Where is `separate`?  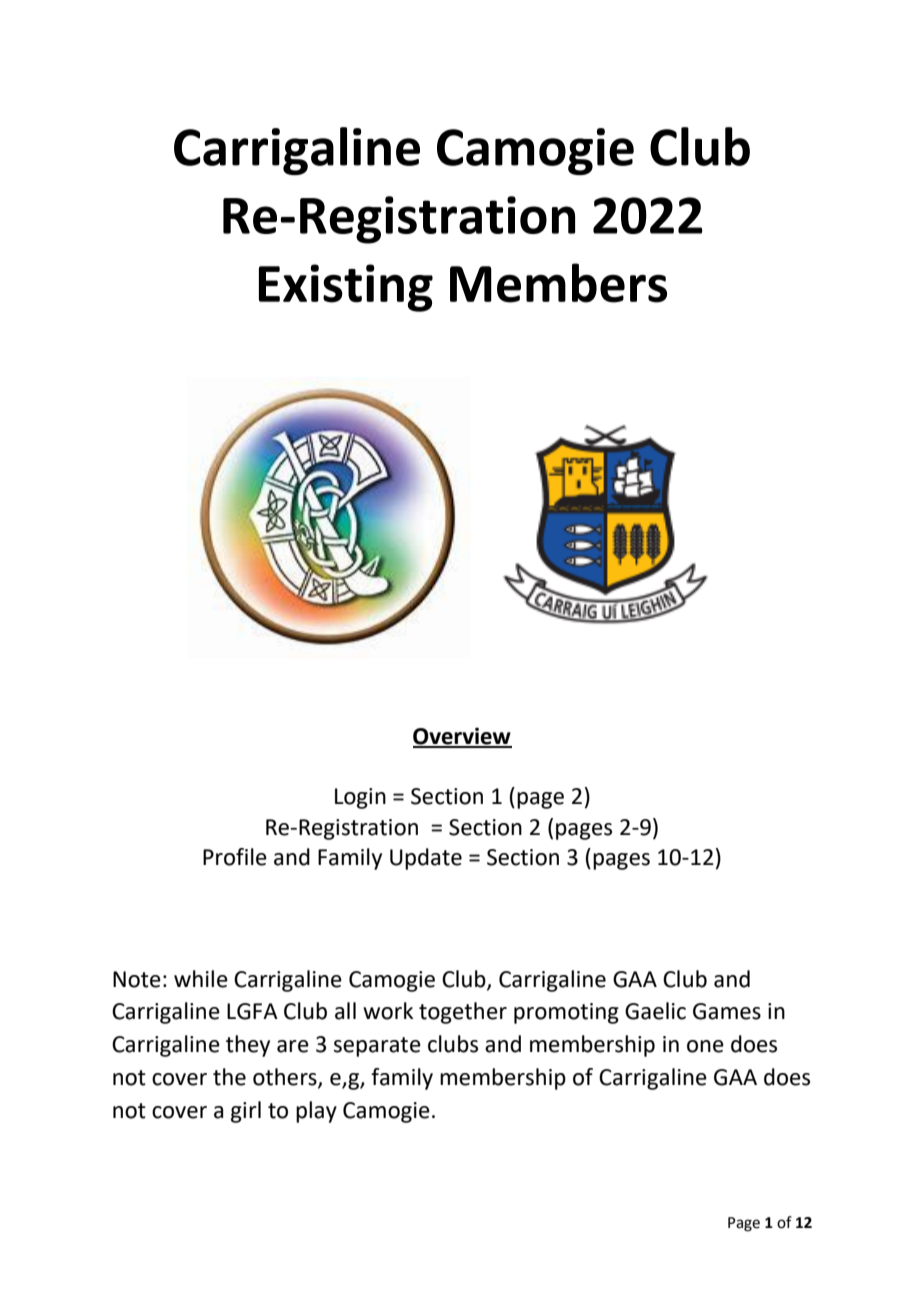 separate is located at coordinates (377, 1047).
